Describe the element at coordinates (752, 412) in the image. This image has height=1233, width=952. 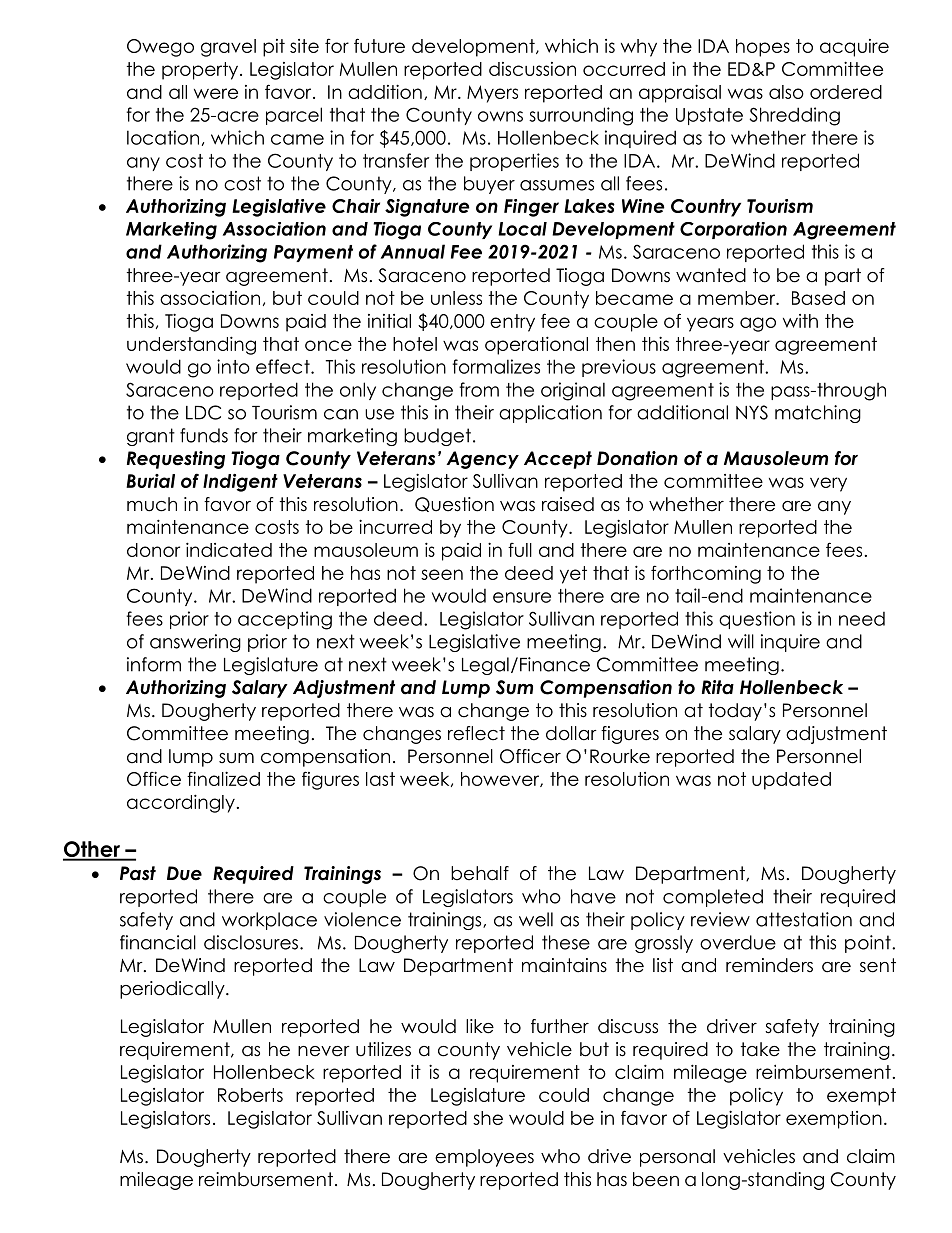
I see `NYS` at that location.
